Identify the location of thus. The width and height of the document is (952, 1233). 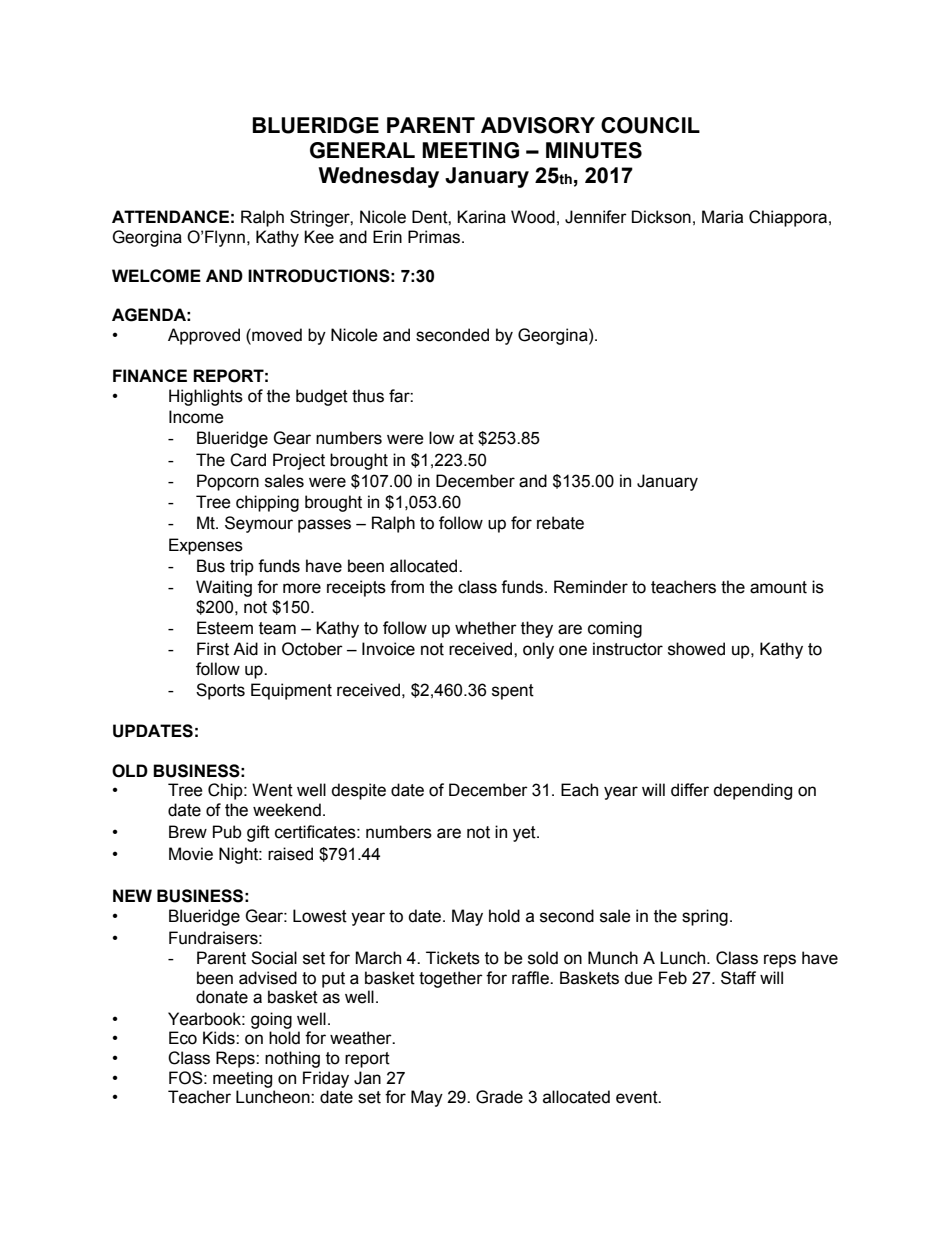
(368, 396).
